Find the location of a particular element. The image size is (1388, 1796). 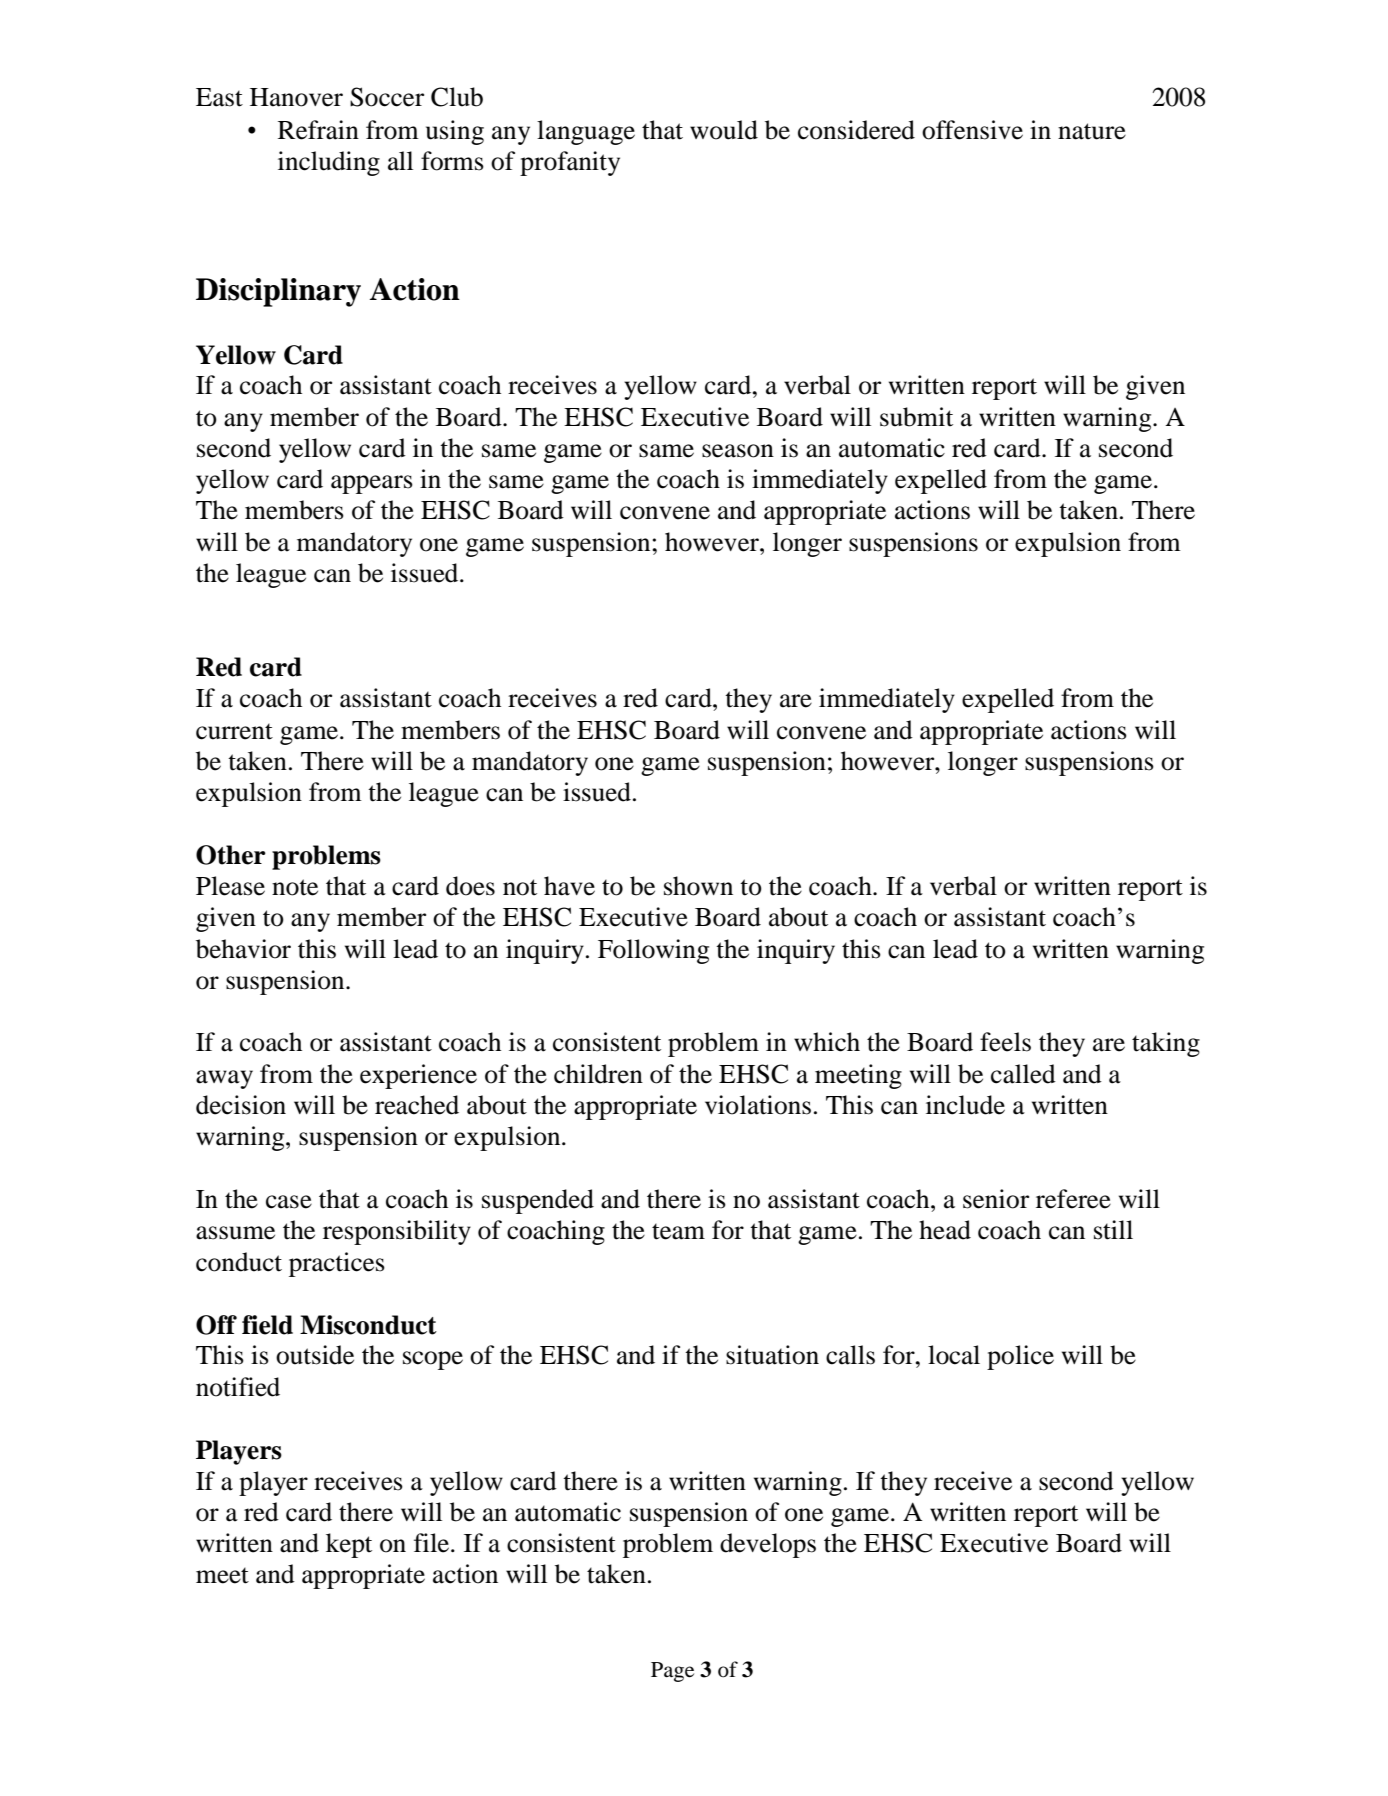

shown is located at coordinates (698, 886).
